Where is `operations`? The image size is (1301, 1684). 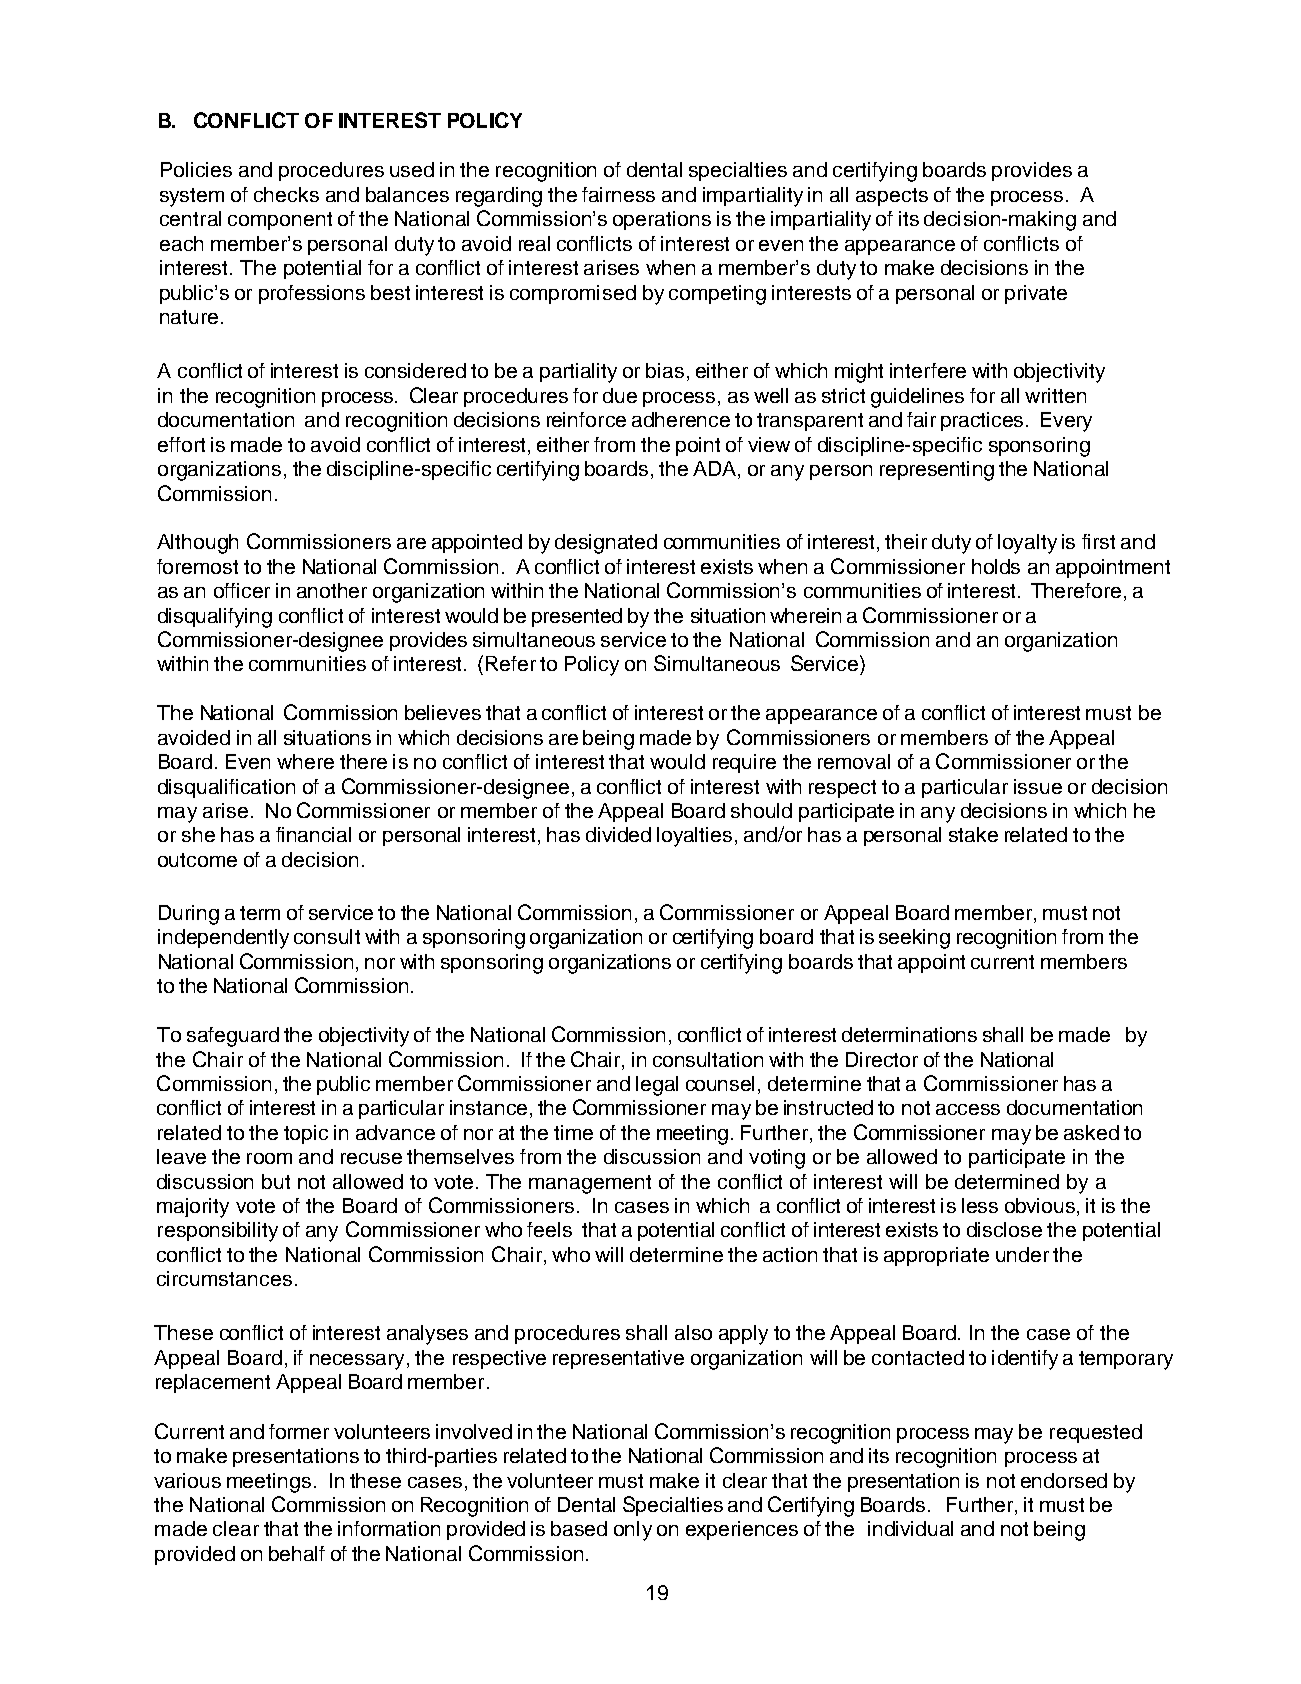 operations is located at coordinates (662, 220).
